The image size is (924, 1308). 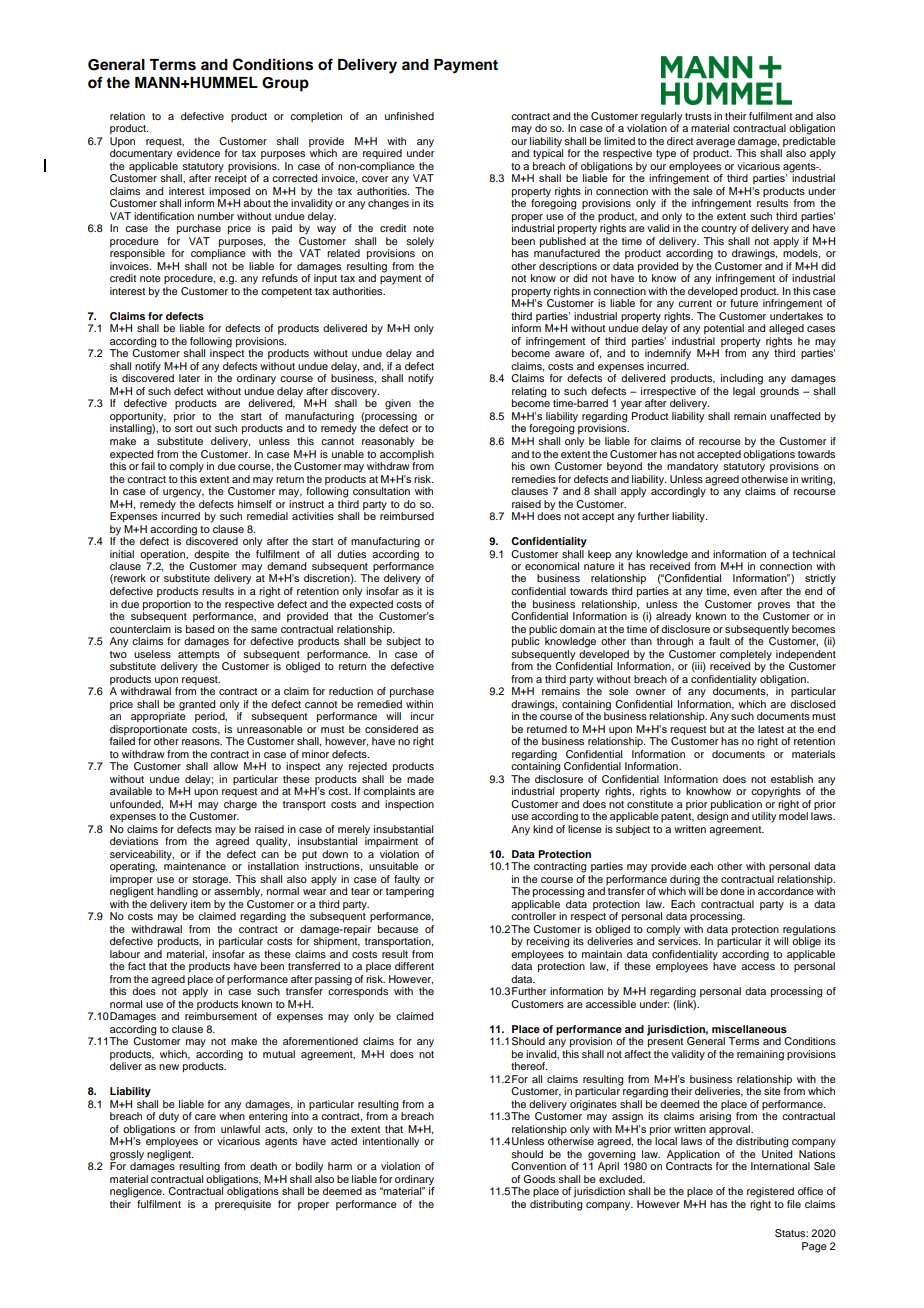 What do you see at coordinates (716, 144) in the screenshot?
I see `average` at bounding box center [716, 144].
